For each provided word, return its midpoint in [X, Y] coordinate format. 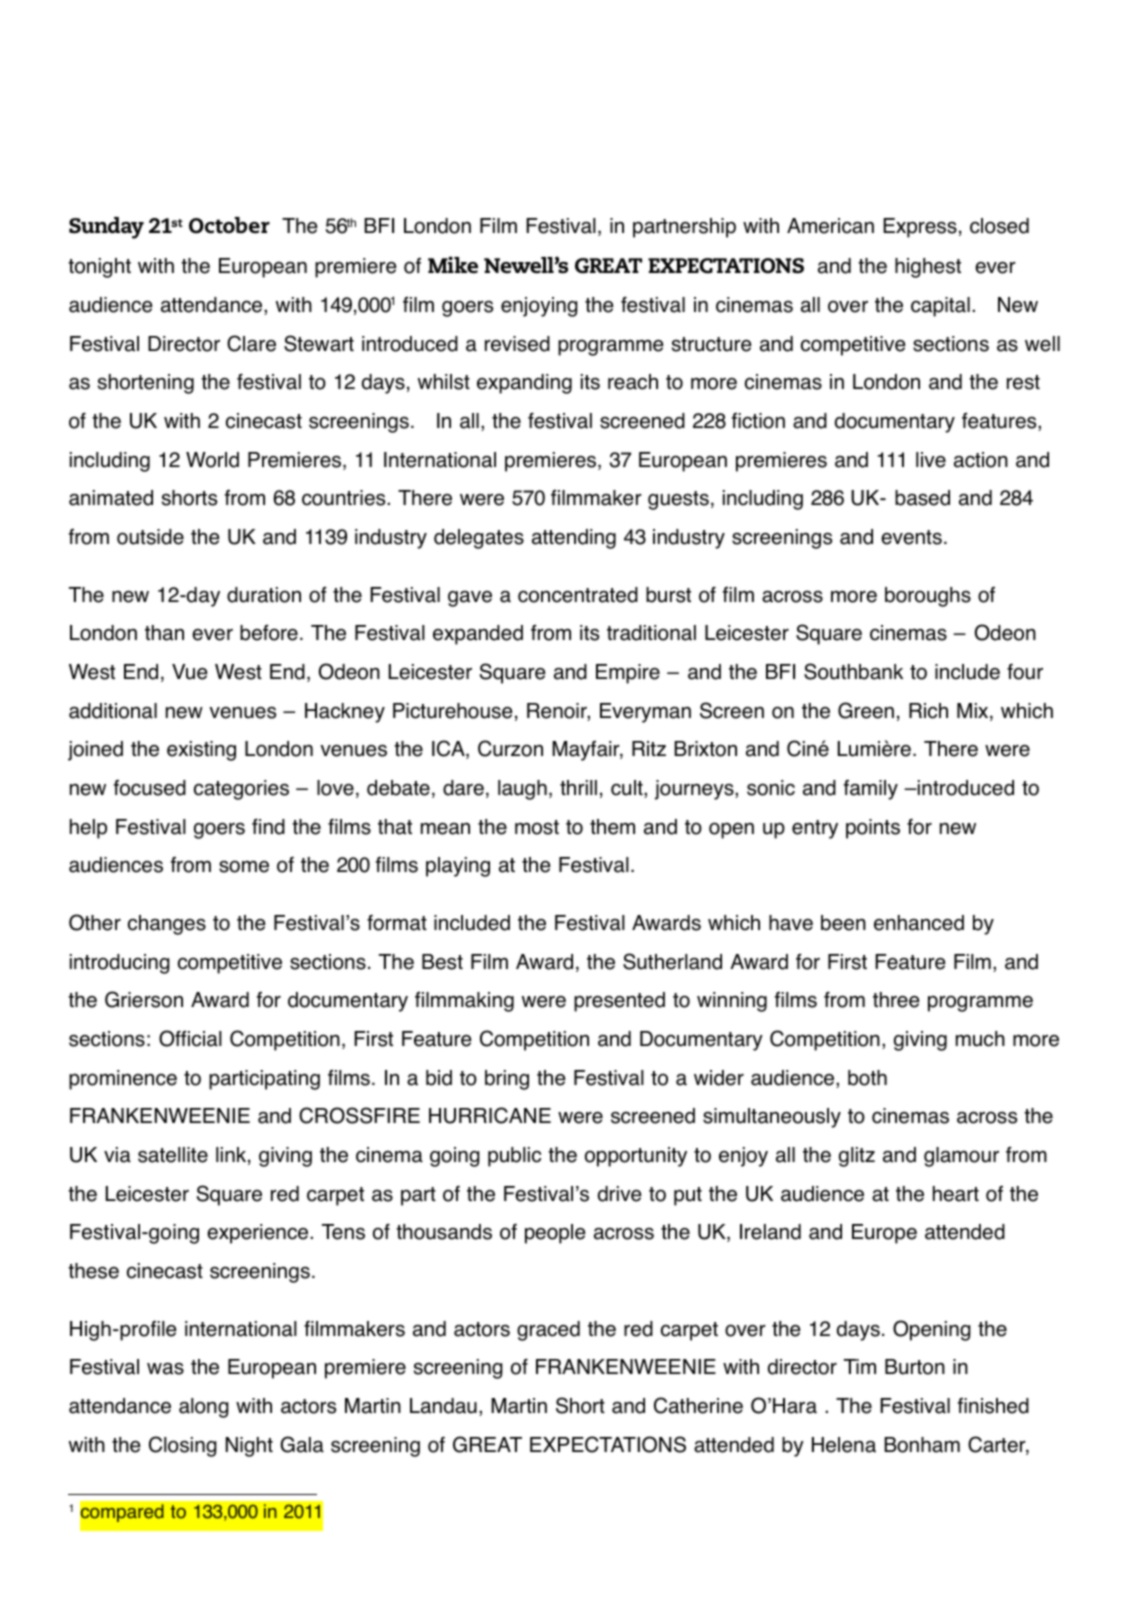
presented [619, 1002]
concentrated [578, 595]
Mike [453, 265]
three [896, 1000]
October [229, 225]
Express [920, 228]
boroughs [928, 597]
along [204, 1408]
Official [190, 1038]
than [164, 633]
